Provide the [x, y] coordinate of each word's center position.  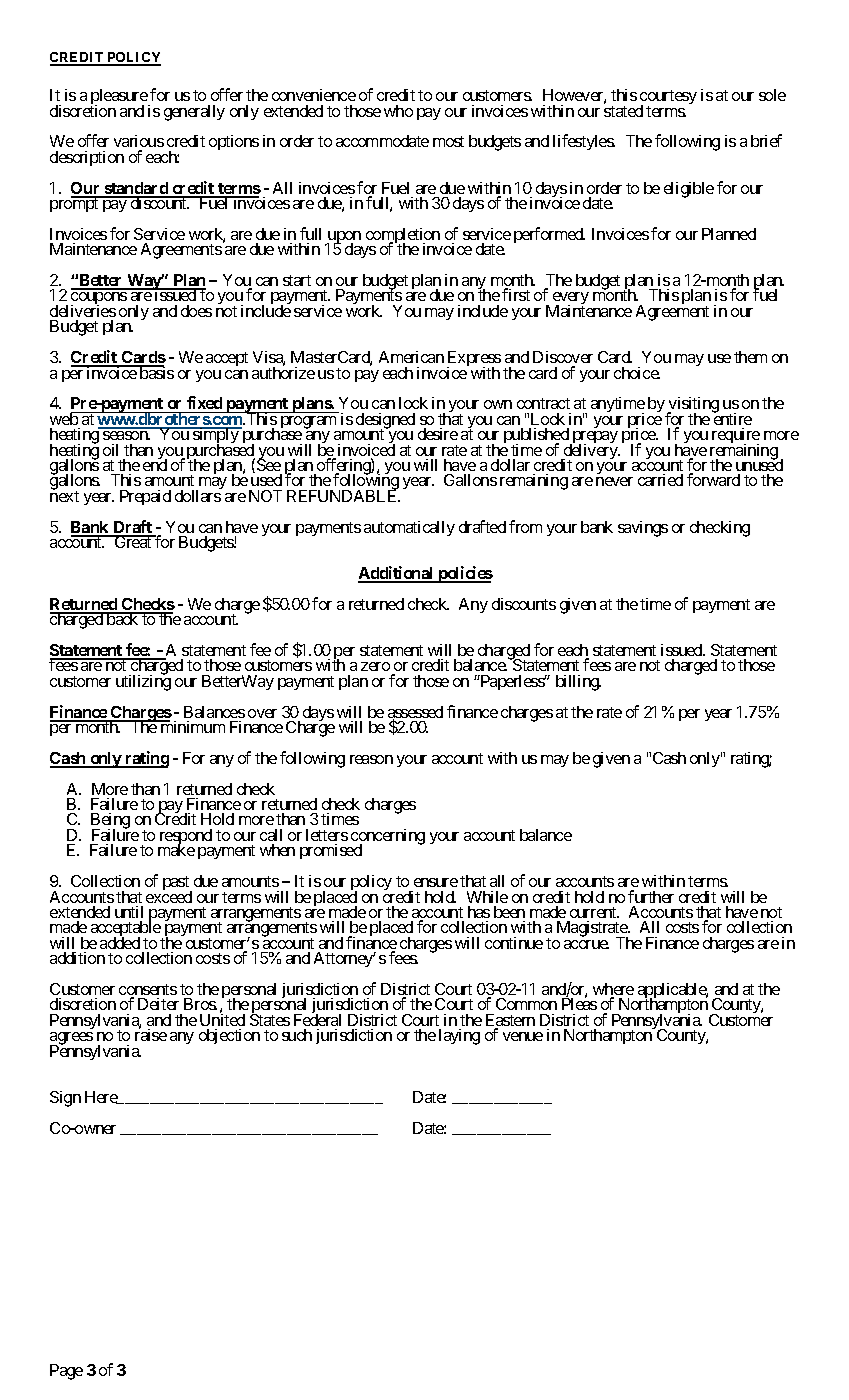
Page [66, 1372]
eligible [689, 190]
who [398, 111]
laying [459, 1037]
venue [523, 1036]
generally [194, 113]
